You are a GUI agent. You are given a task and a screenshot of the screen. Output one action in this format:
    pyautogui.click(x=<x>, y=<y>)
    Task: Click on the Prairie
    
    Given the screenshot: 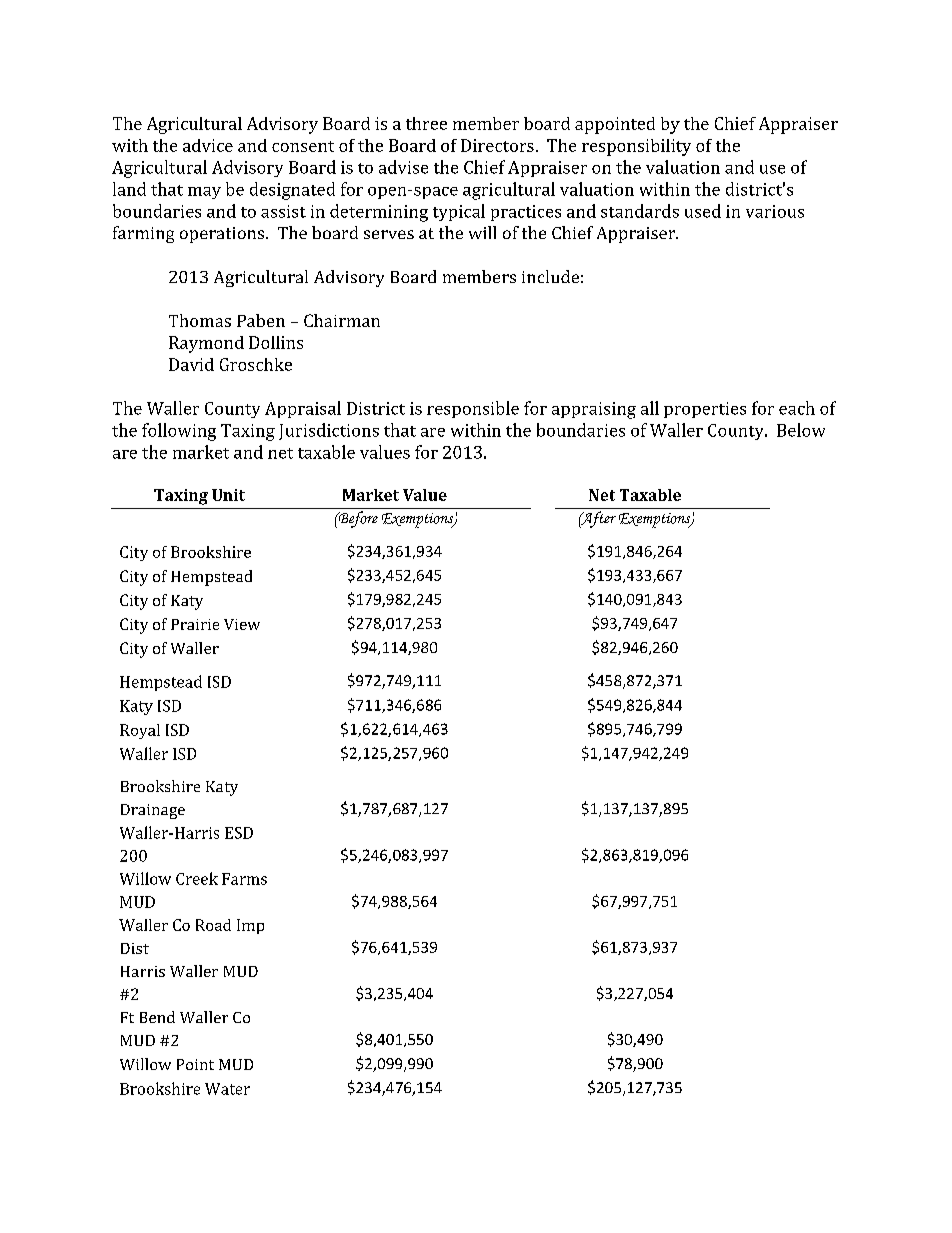 What is the action you would take?
    pyautogui.click(x=195, y=624)
